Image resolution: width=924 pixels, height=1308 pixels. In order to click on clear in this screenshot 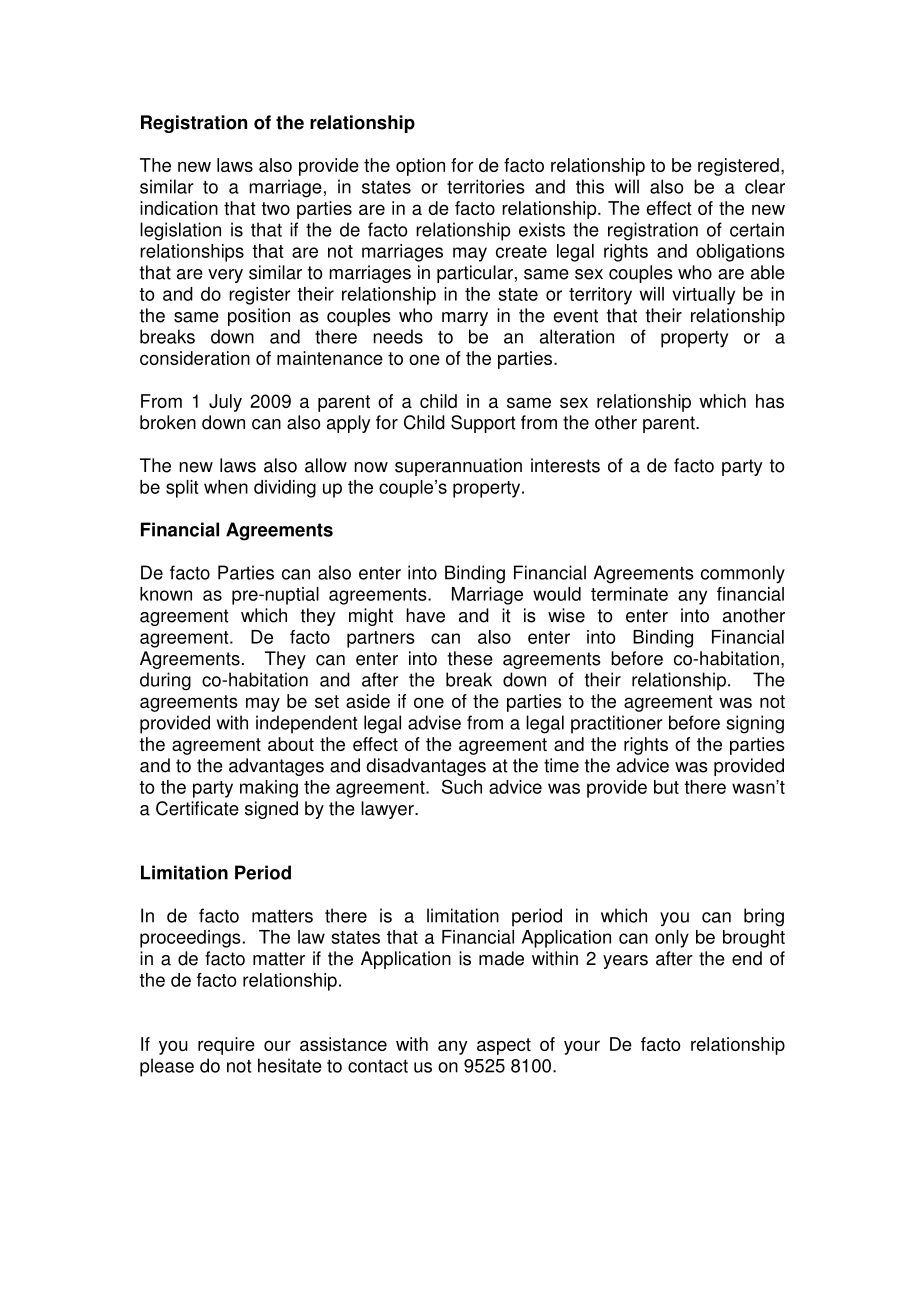, I will do `click(765, 186)`.
